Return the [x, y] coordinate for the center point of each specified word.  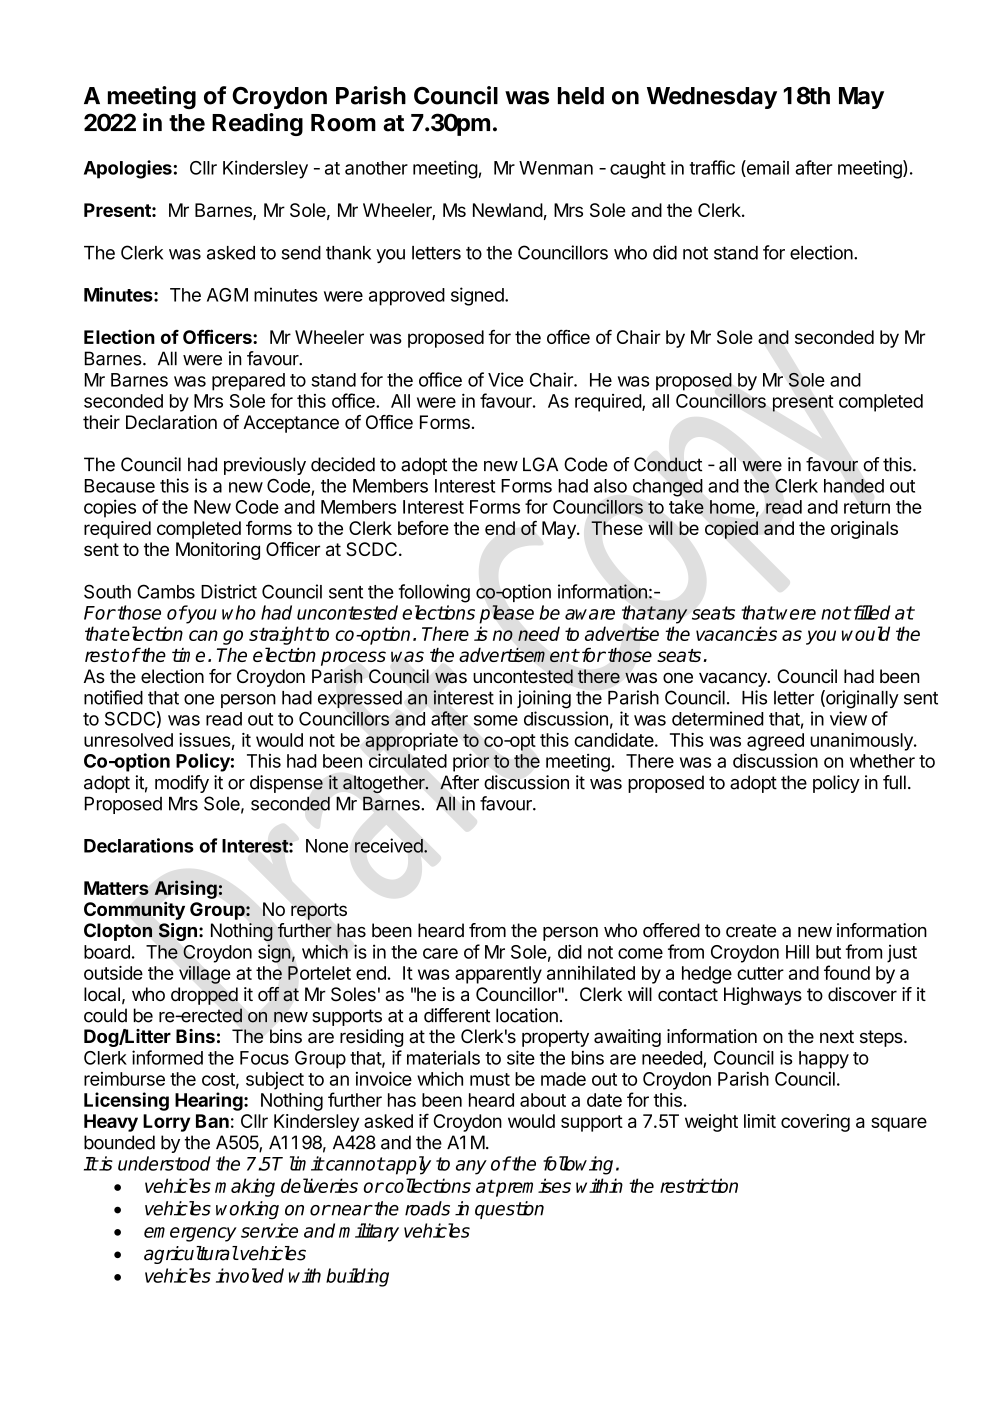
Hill [797, 951]
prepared [248, 382]
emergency [190, 1234]
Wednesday [712, 98]
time [188, 655]
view [848, 718]
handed [854, 486]
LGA [540, 464]
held [581, 96]
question [509, 1210]
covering [815, 1123]
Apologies [128, 169]
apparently [498, 975]
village [205, 974]
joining [544, 699]
